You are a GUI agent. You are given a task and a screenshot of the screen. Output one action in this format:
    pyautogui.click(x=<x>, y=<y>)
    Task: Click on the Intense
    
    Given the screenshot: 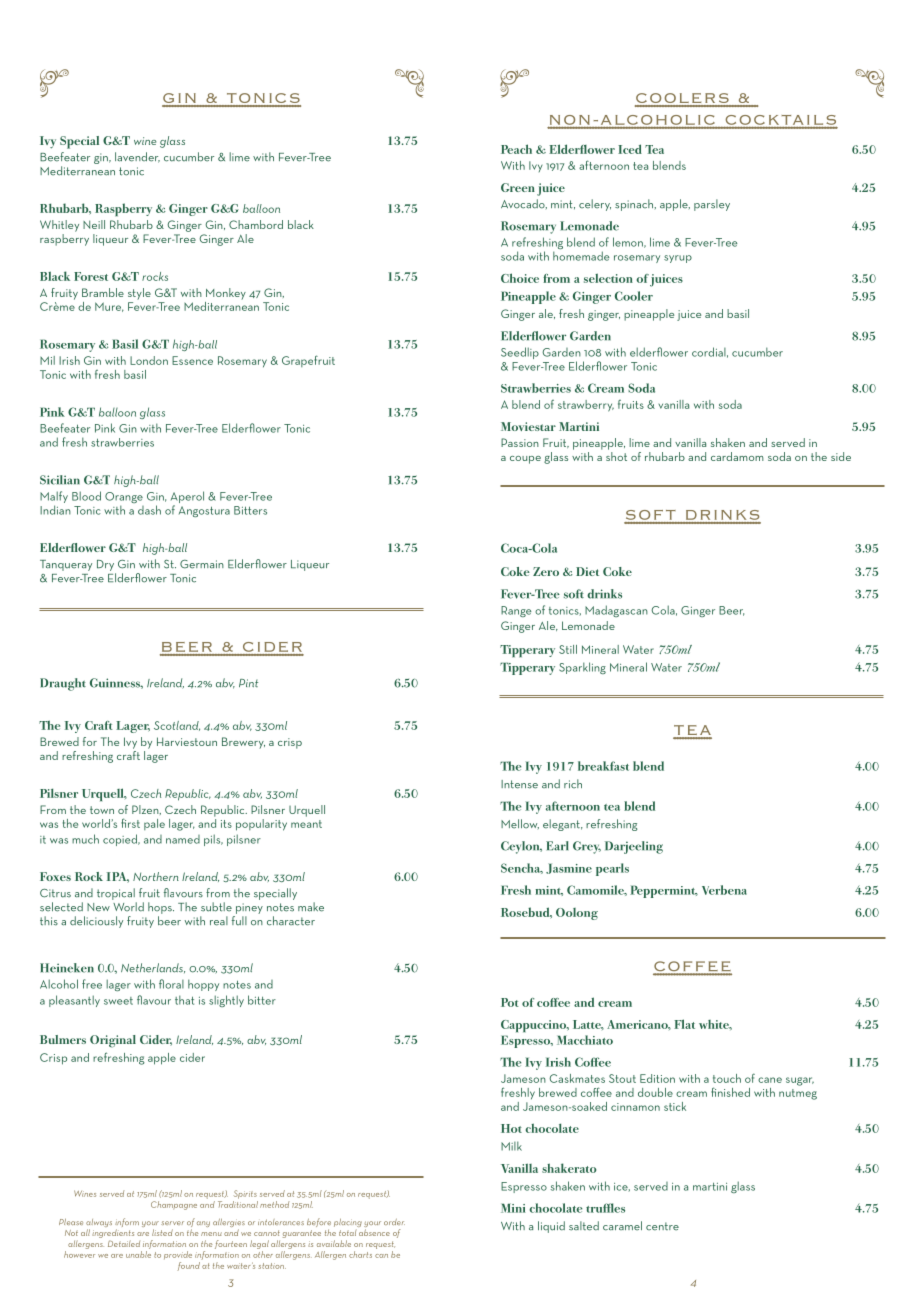 What is the action you would take?
    pyautogui.click(x=519, y=784)
